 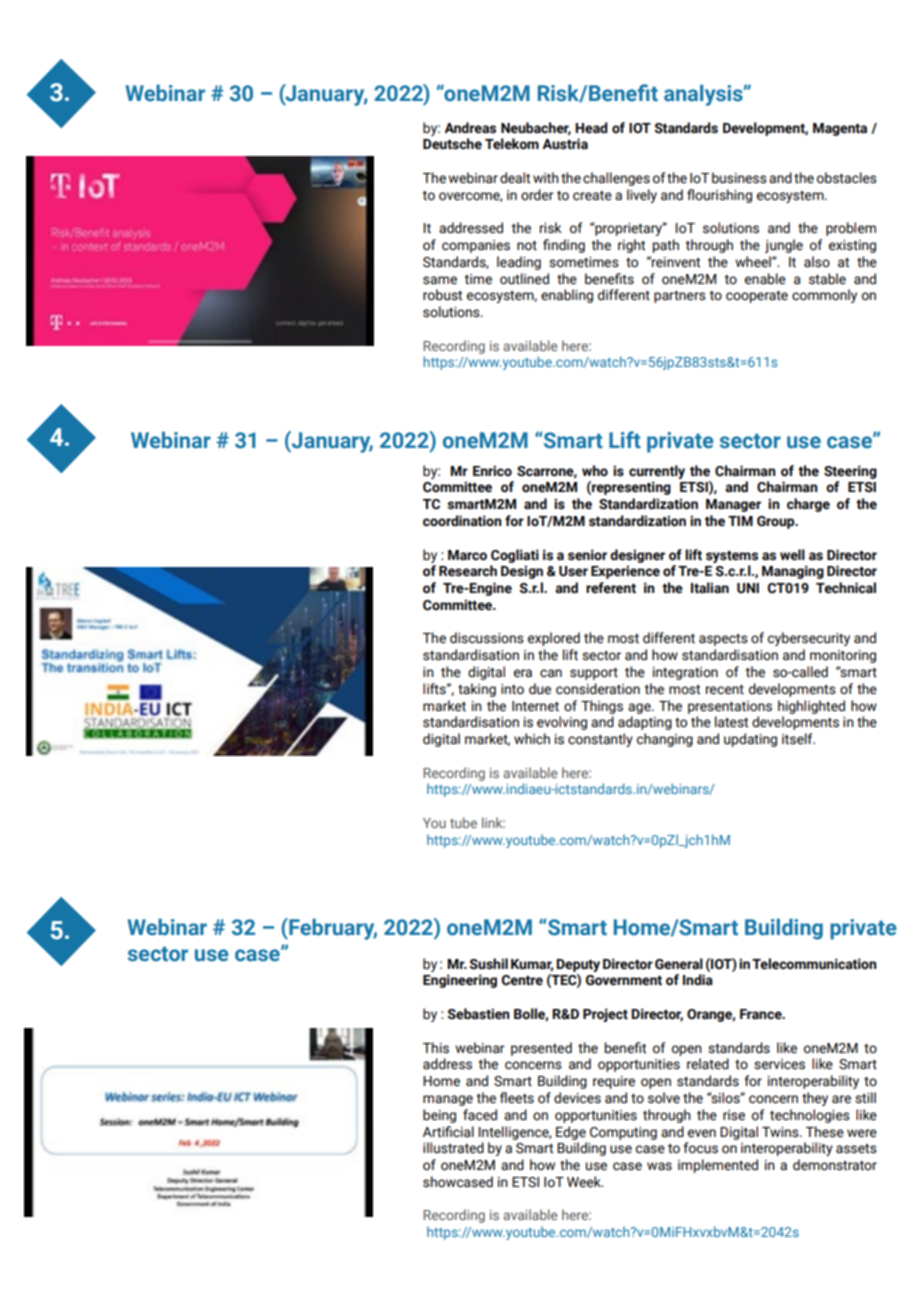 I want to click on discussions, so click(x=487, y=638).
